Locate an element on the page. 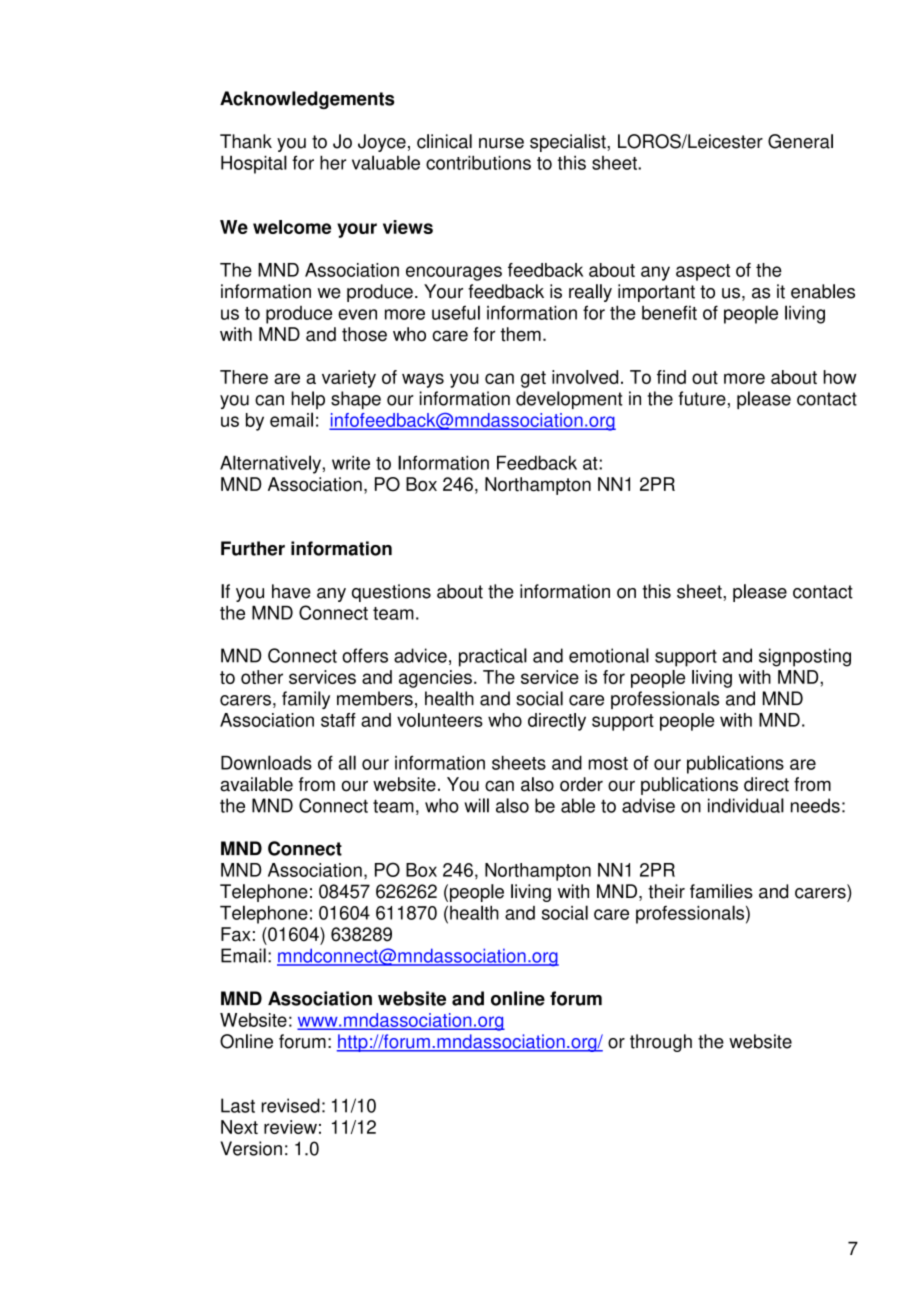 This page has width=924, height=1307. development is located at coordinates (569, 400).
